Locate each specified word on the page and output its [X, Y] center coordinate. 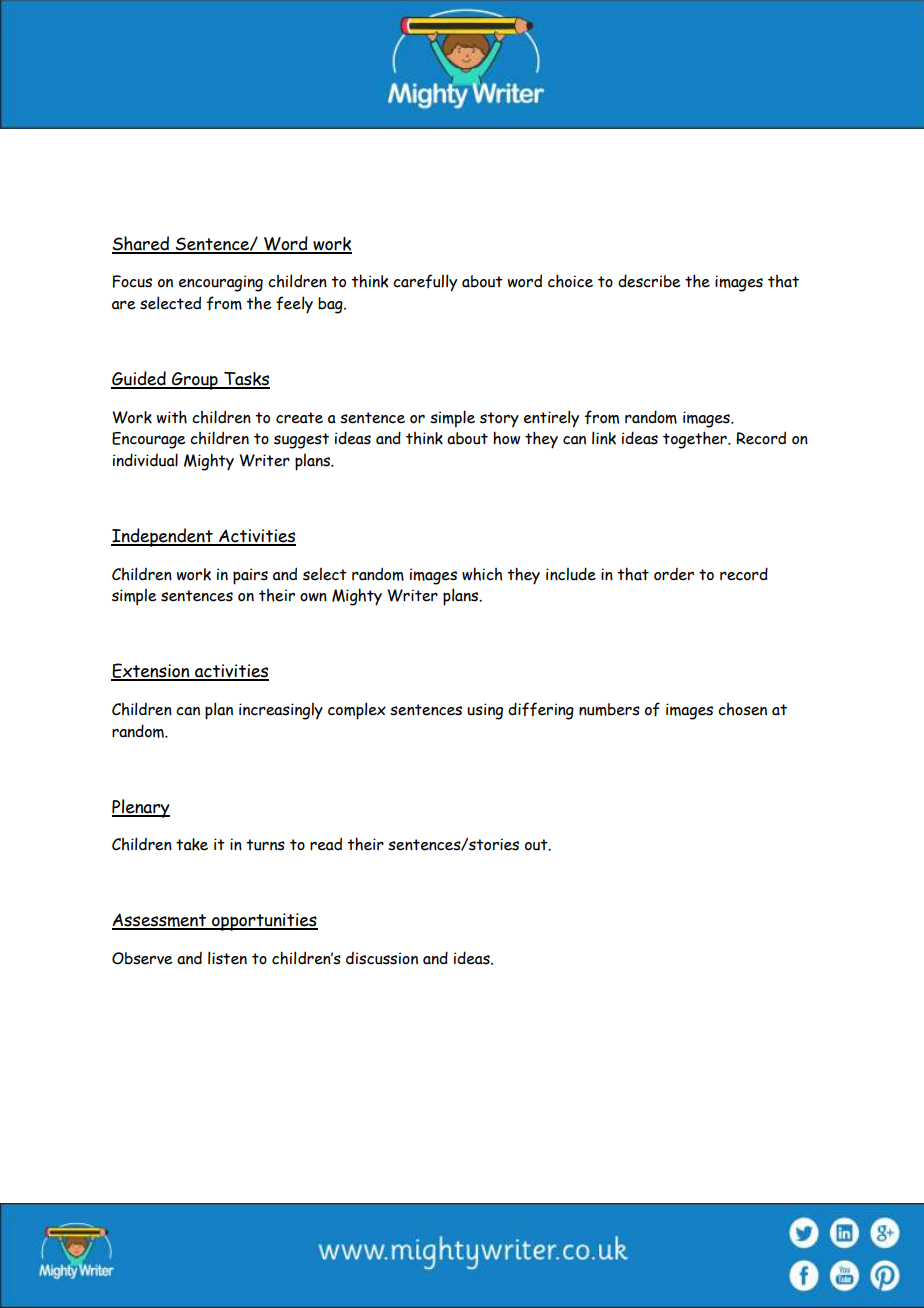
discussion [382, 958]
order [674, 574]
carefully [425, 283]
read [326, 844]
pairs [250, 576]
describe [649, 281]
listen [227, 958]
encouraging [221, 283]
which [482, 574]
